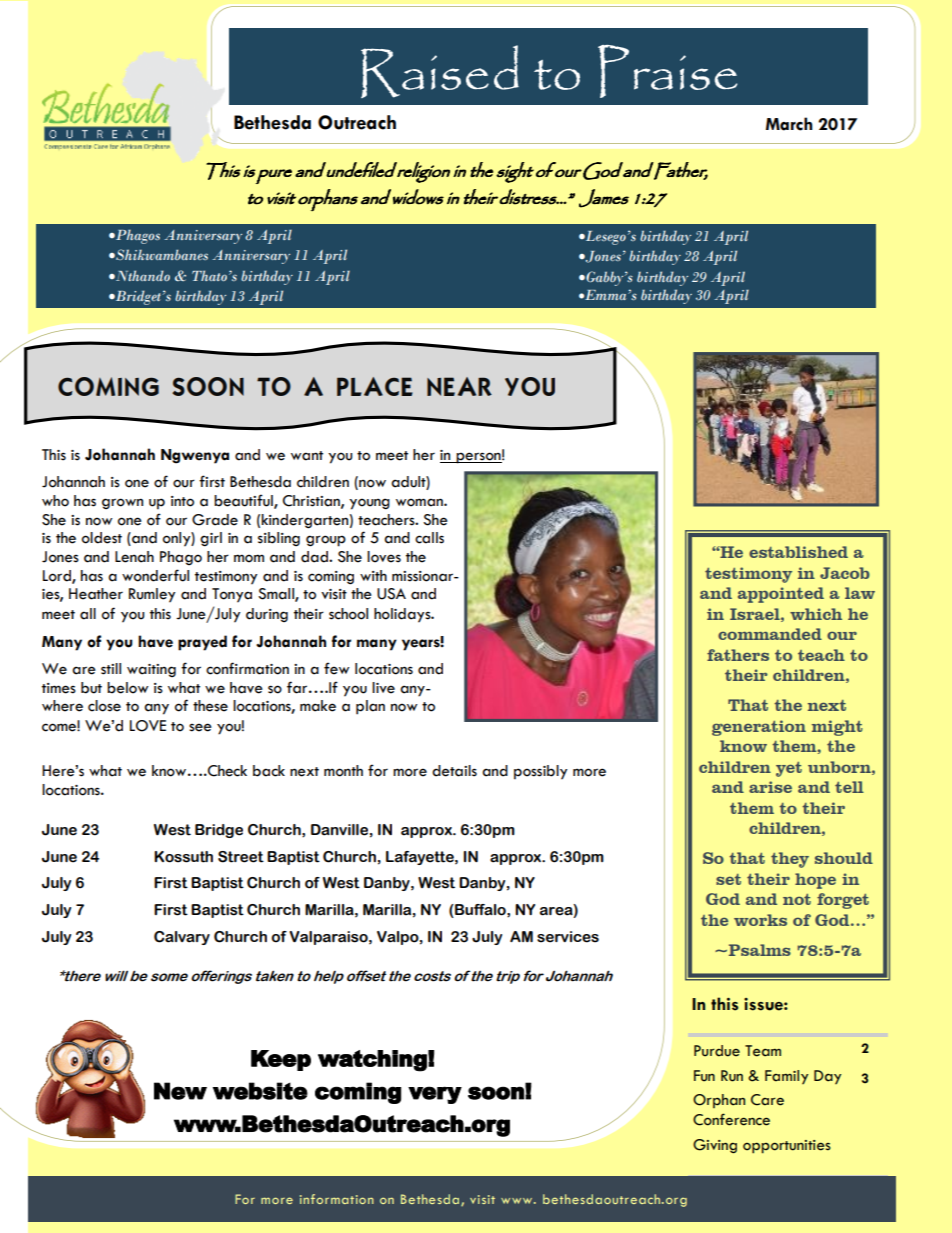  I want to click on opportunities, so click(787, 1147).
